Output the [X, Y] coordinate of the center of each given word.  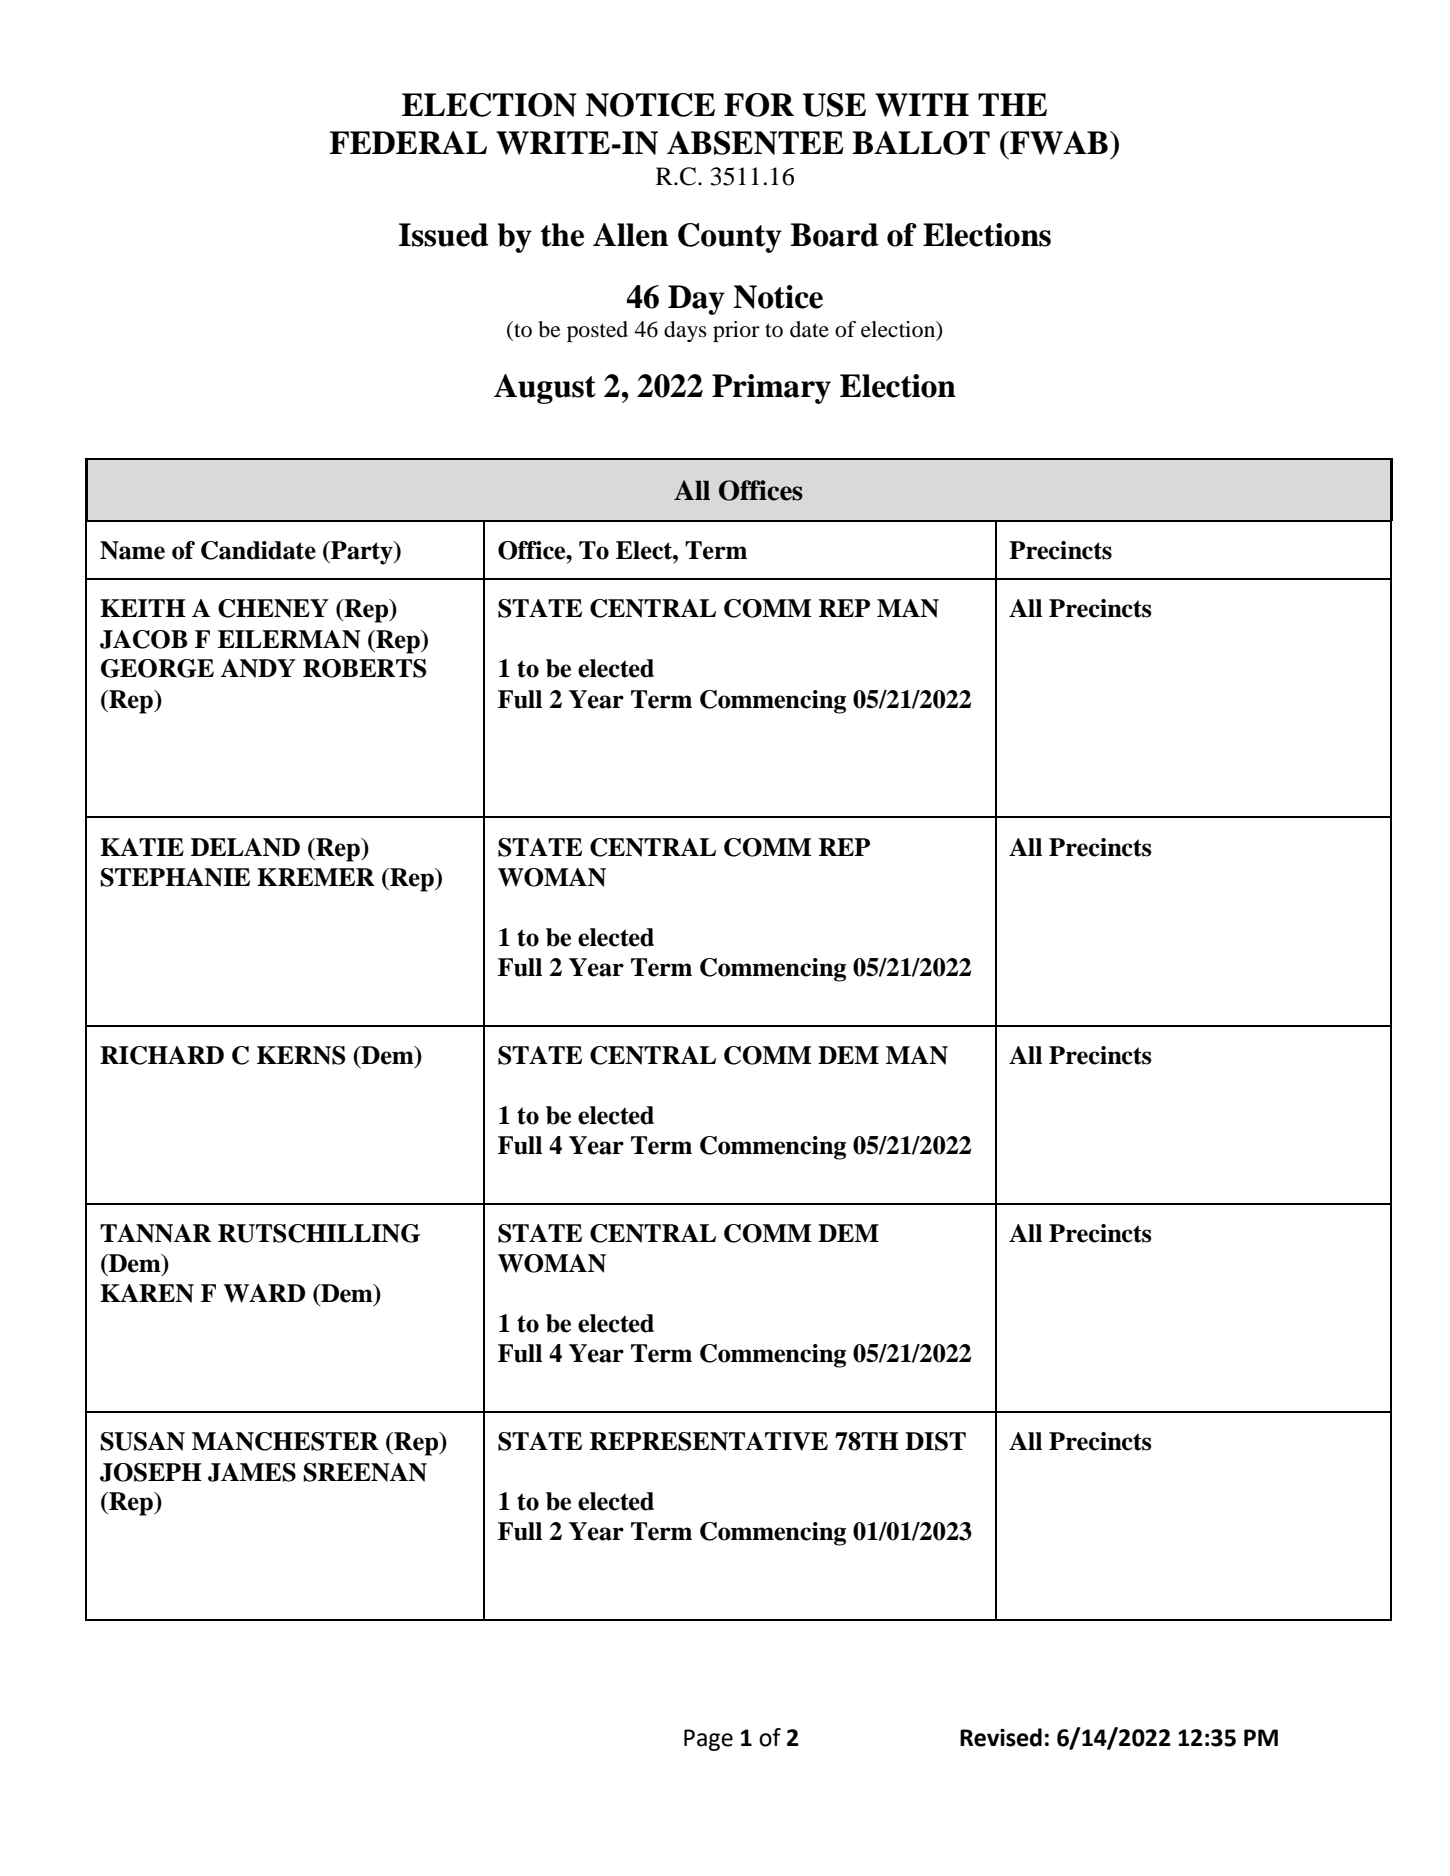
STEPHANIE [175, 877]
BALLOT [921, 143]
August [545, 389]
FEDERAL [408, 142]
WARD [264, 1293]
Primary [771, 389]
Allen [630, 235]
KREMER [316, 877]
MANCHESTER [285, 1441]
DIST [935, 1441]
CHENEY [273, 608]
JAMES [252, 1472]
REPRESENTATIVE [709, 1441]
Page [708, 1740]
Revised [1001, 1737]
